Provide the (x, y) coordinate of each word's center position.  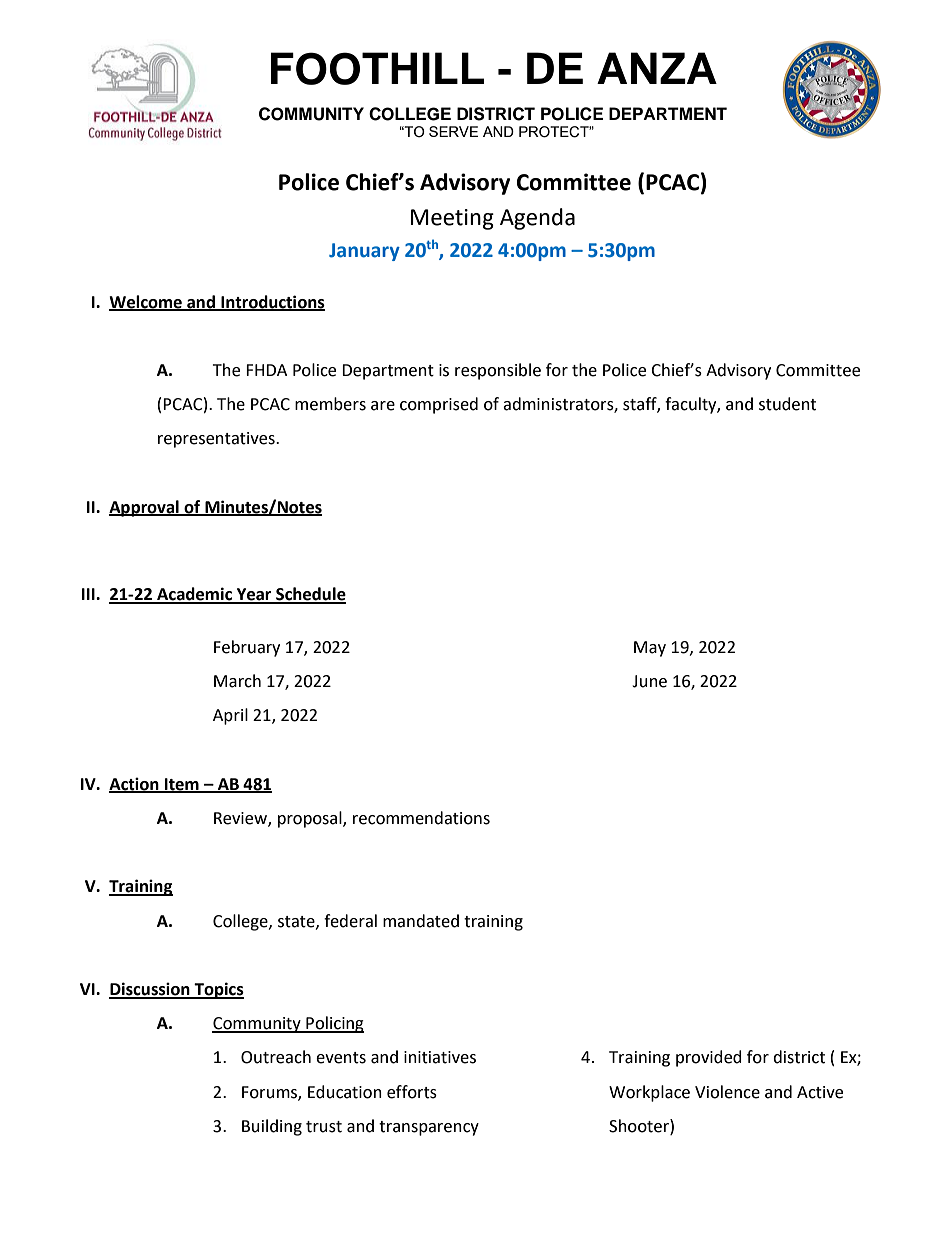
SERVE (453, 131)
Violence (727, 1092)
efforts (412, 1092)
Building (272, 1127)
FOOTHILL (377, 68)
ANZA (657, 68)
